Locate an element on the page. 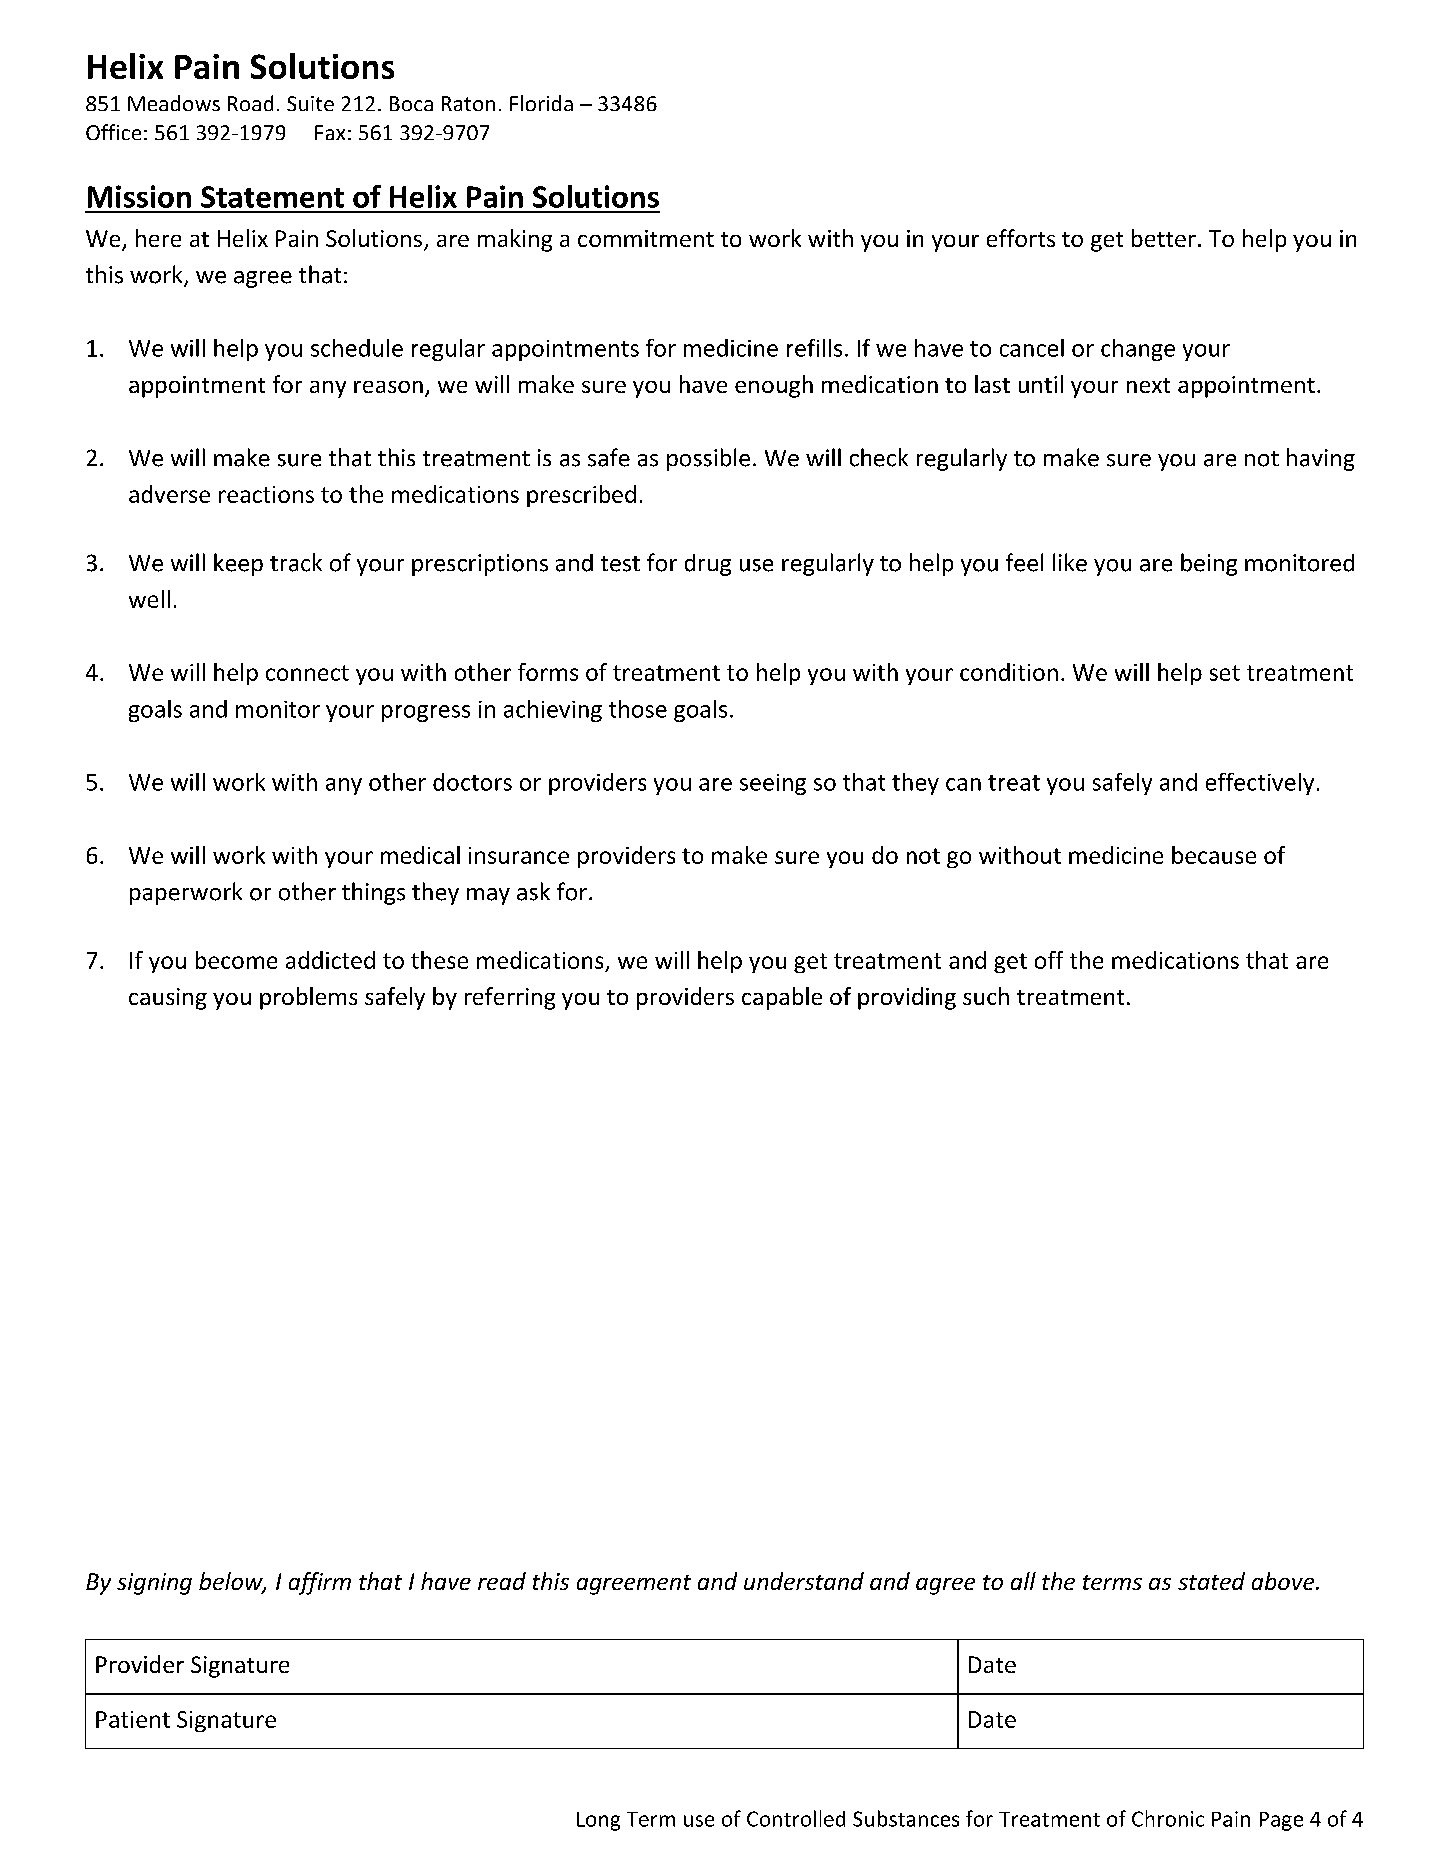  Statement is located at coordinates (272, 197).
